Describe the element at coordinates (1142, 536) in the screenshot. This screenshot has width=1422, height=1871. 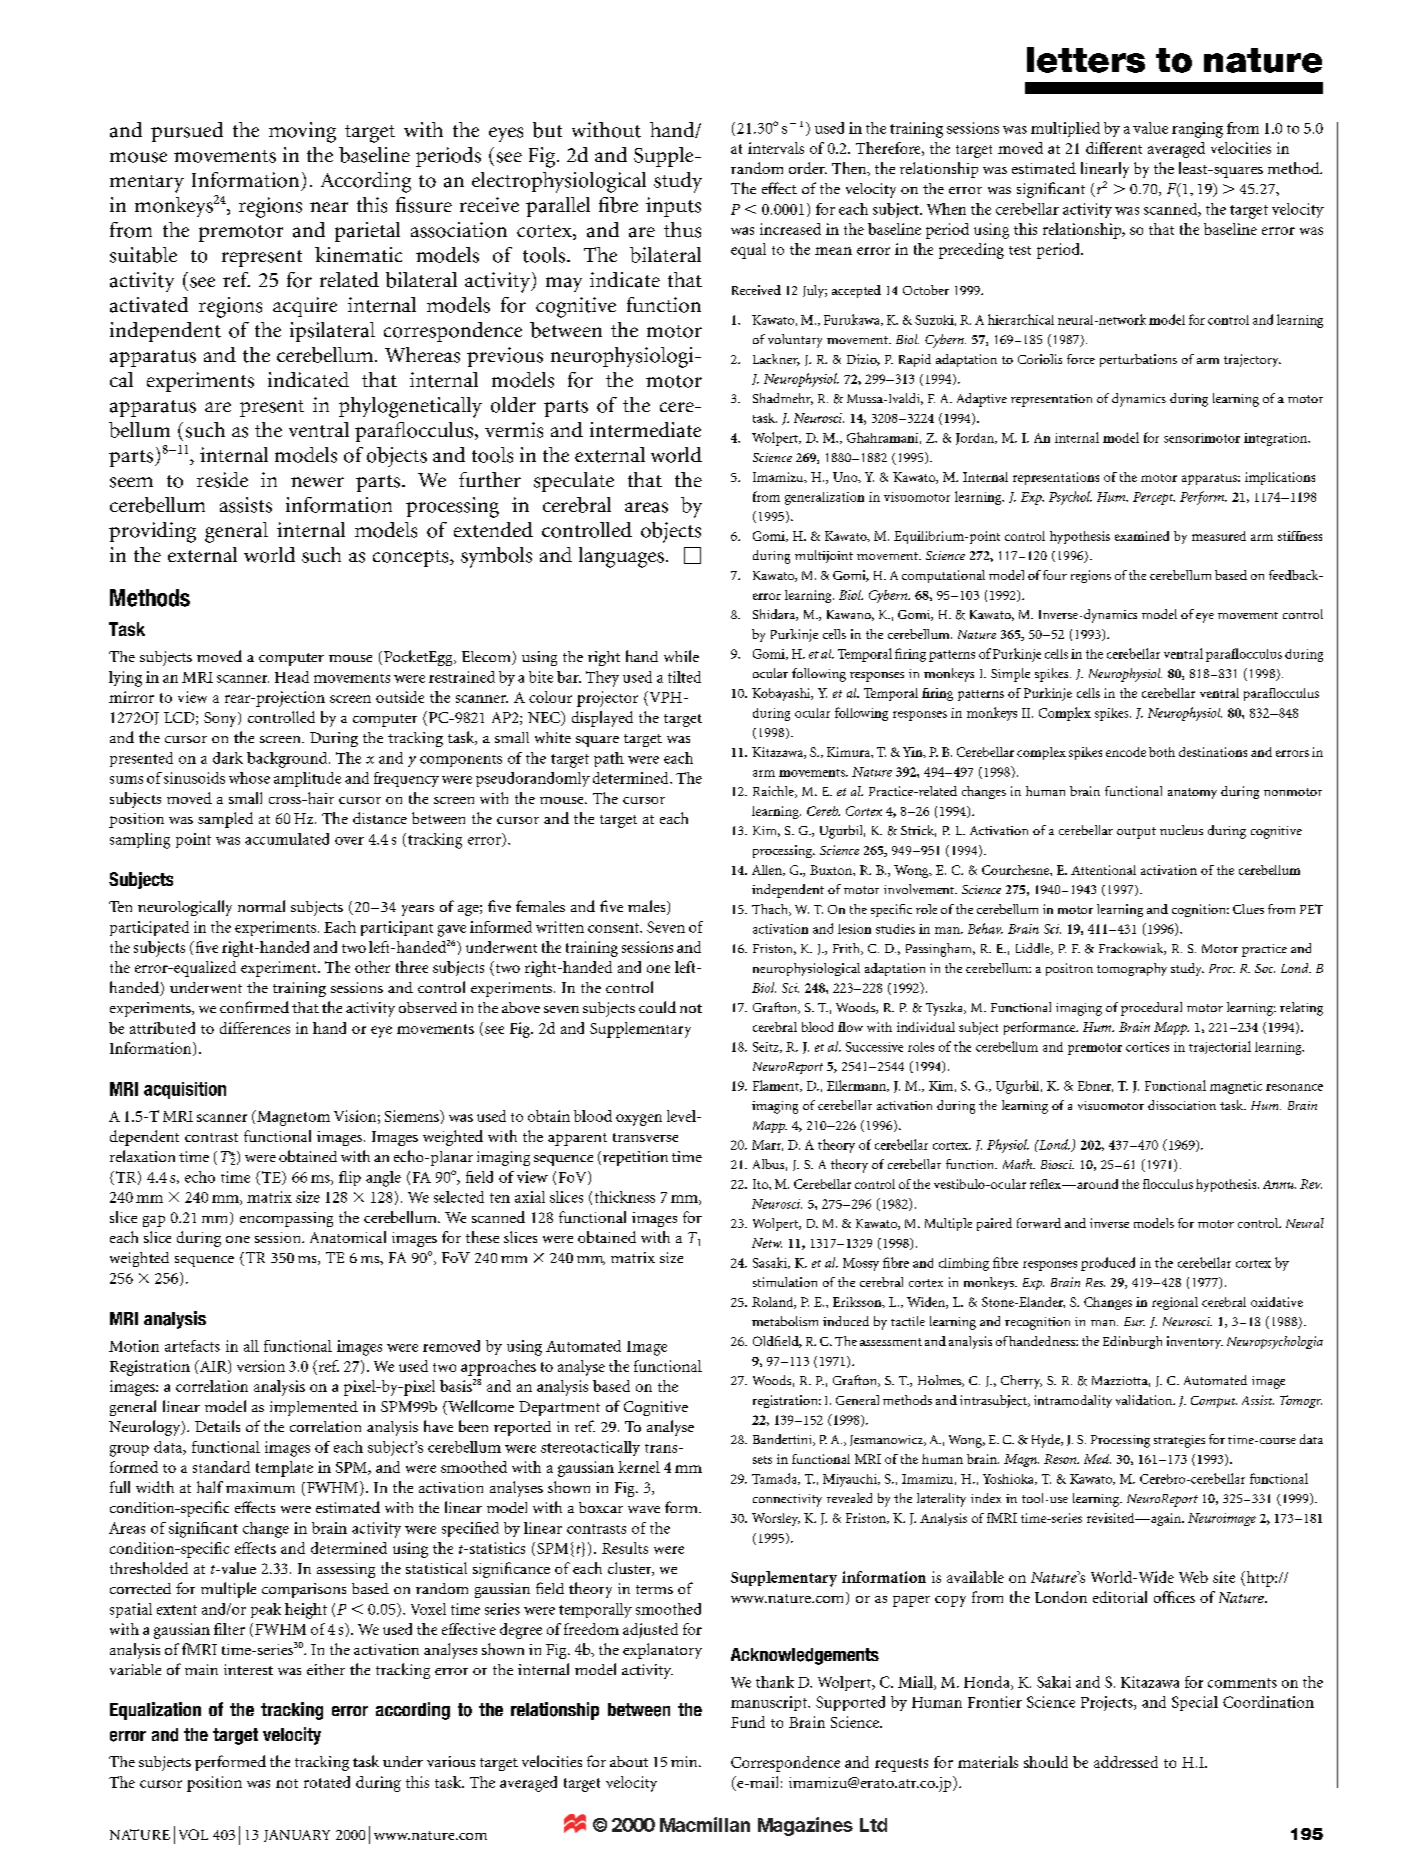
I see `examined` at that location.
